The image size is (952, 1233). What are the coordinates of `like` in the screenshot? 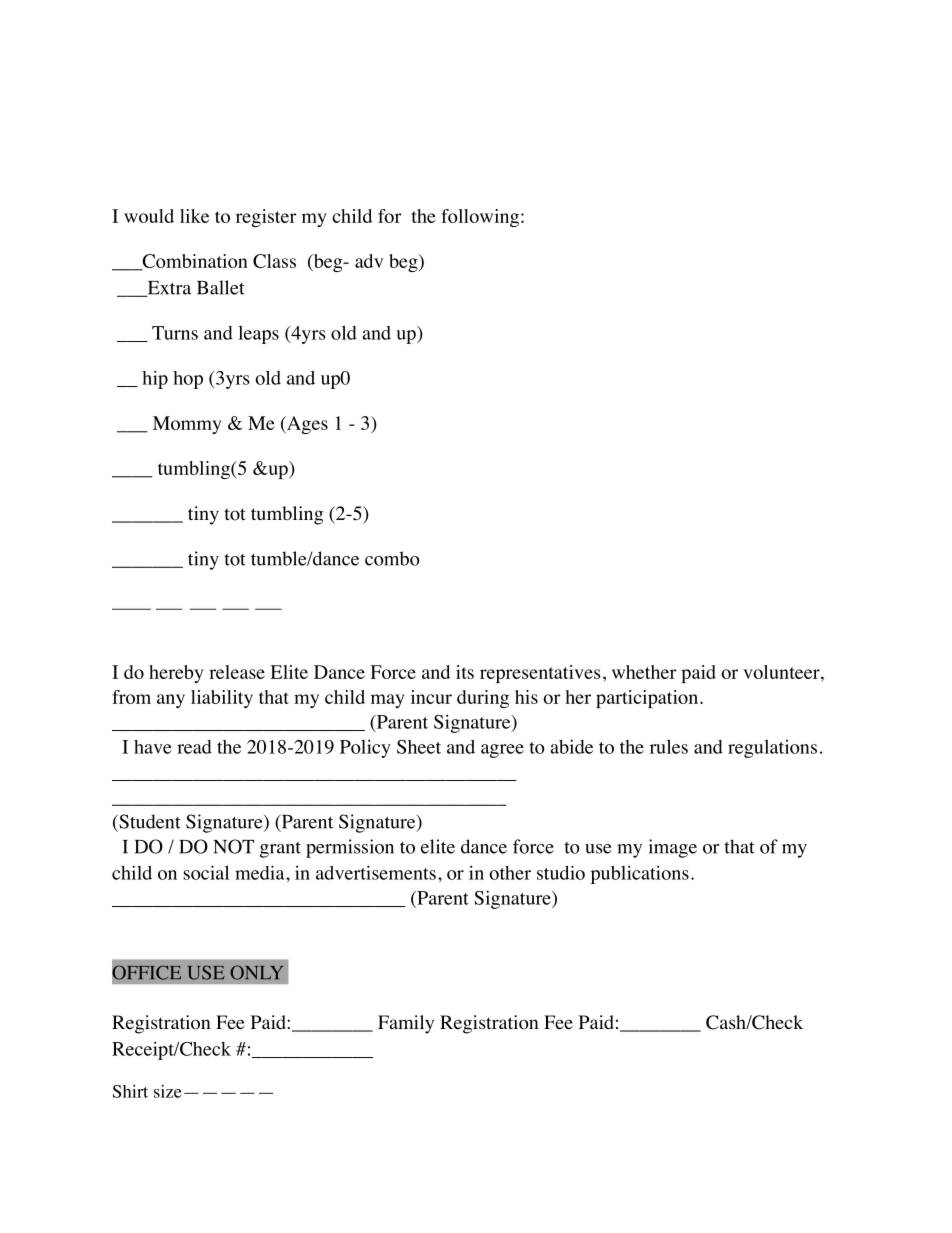 It's located at (194, 216).
